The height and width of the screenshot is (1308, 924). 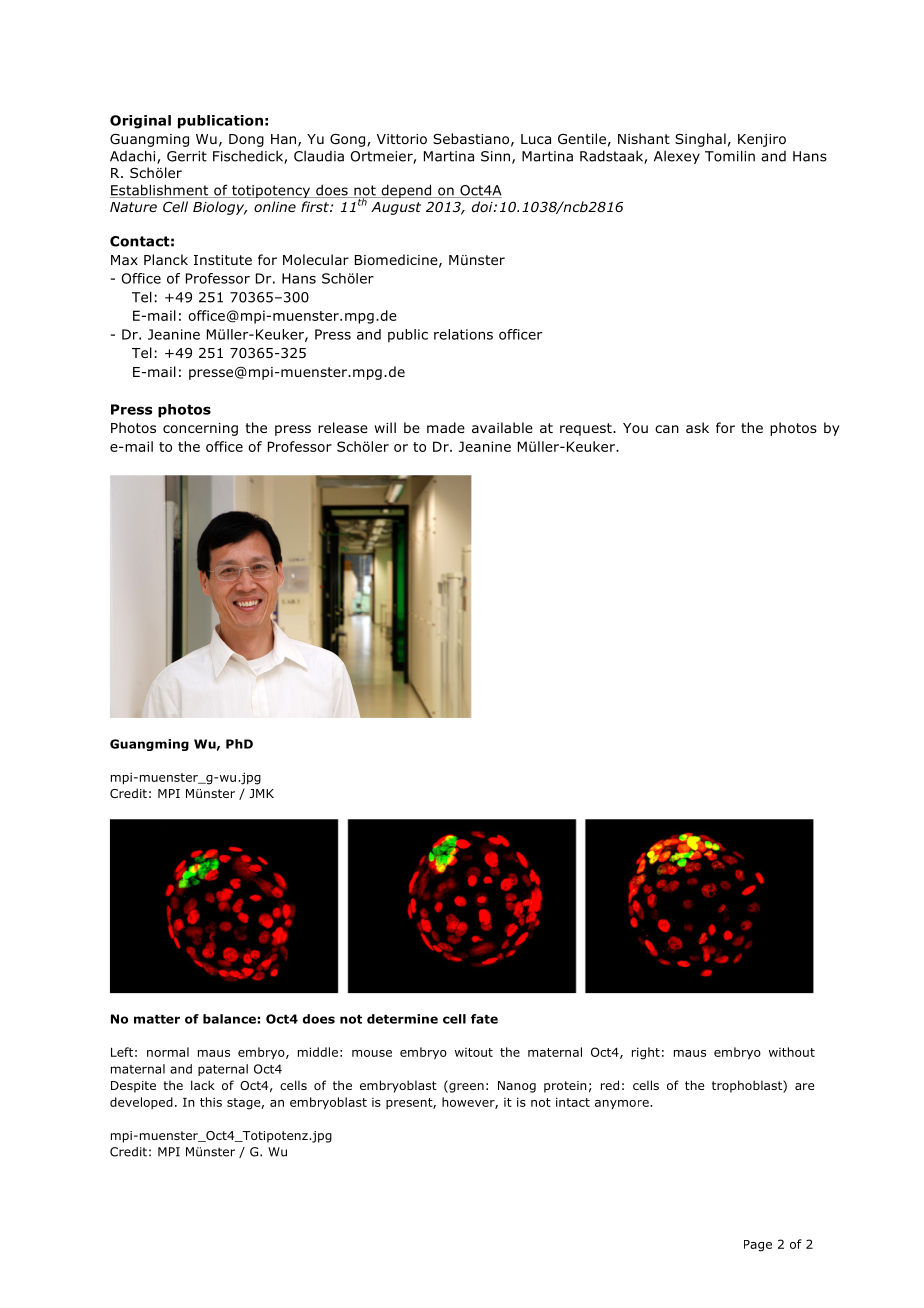 What do you see at coordinates (211, 1102) in the screenshot?
I see `this` at bounding box center [211, 1102].
